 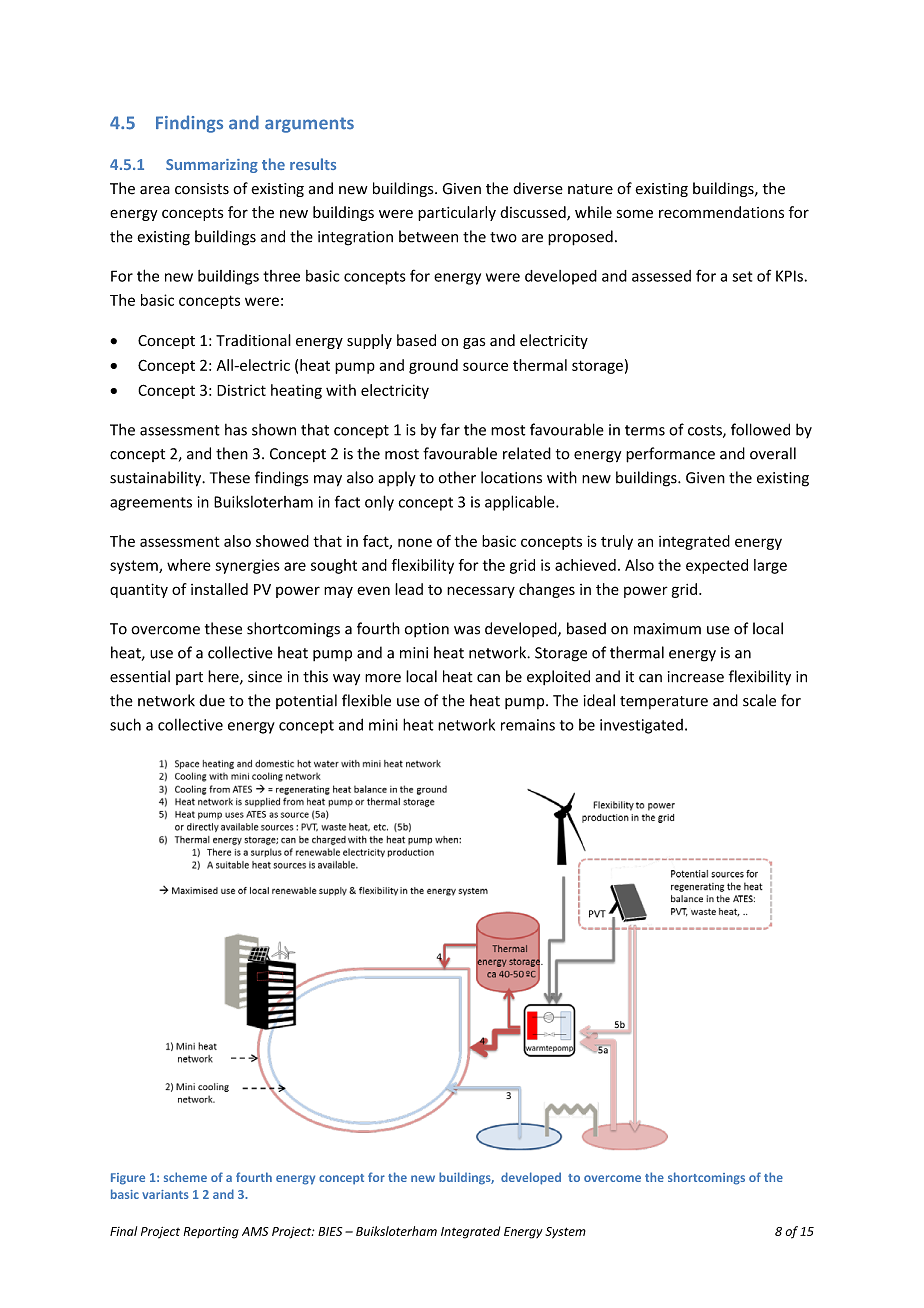 I want to click on scheme, so click(x=185, y=1177).
